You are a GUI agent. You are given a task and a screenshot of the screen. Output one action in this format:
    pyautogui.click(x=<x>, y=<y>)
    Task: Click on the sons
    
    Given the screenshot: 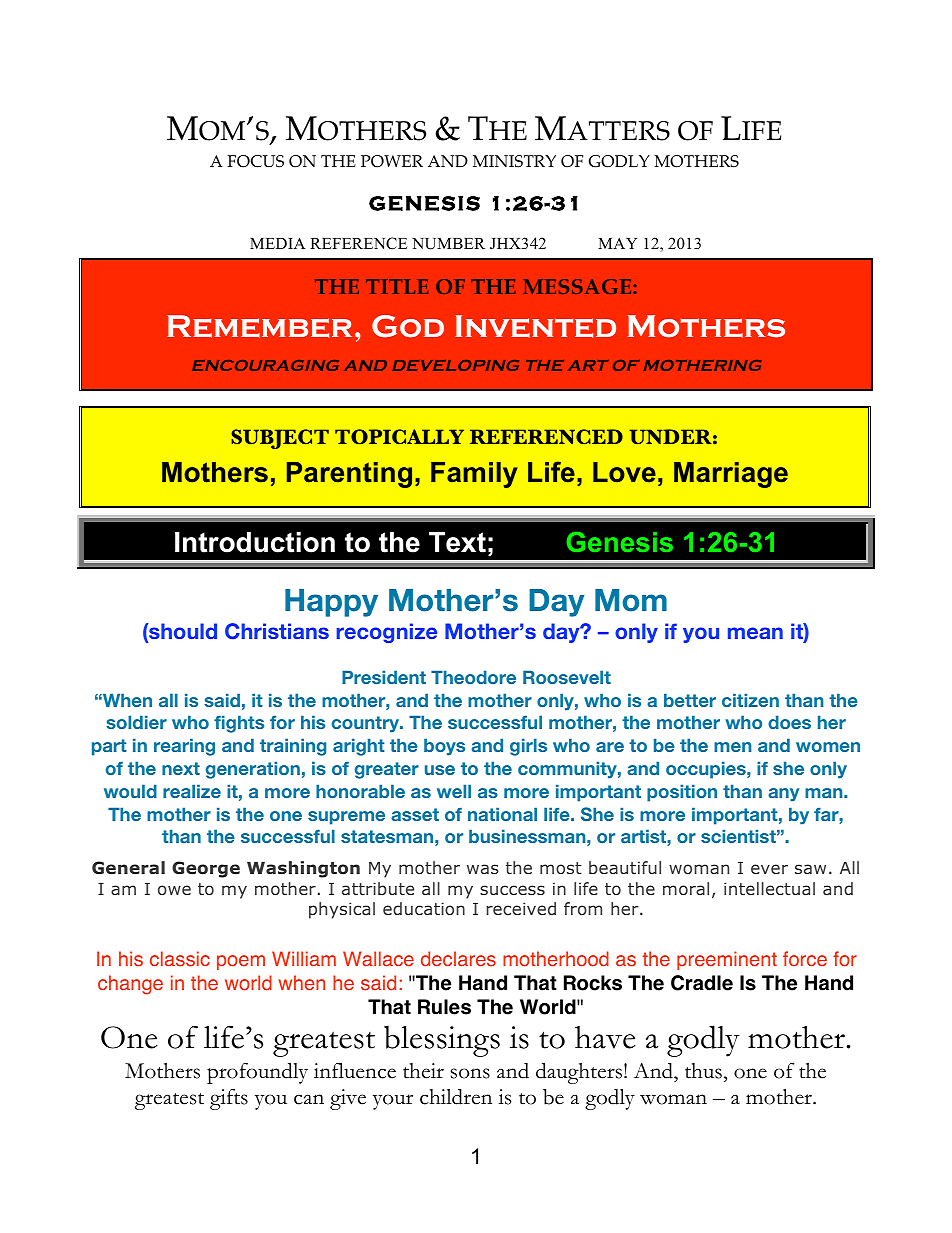 What is the action you would take?
    pyautogui.click(x=470, y=1073)
